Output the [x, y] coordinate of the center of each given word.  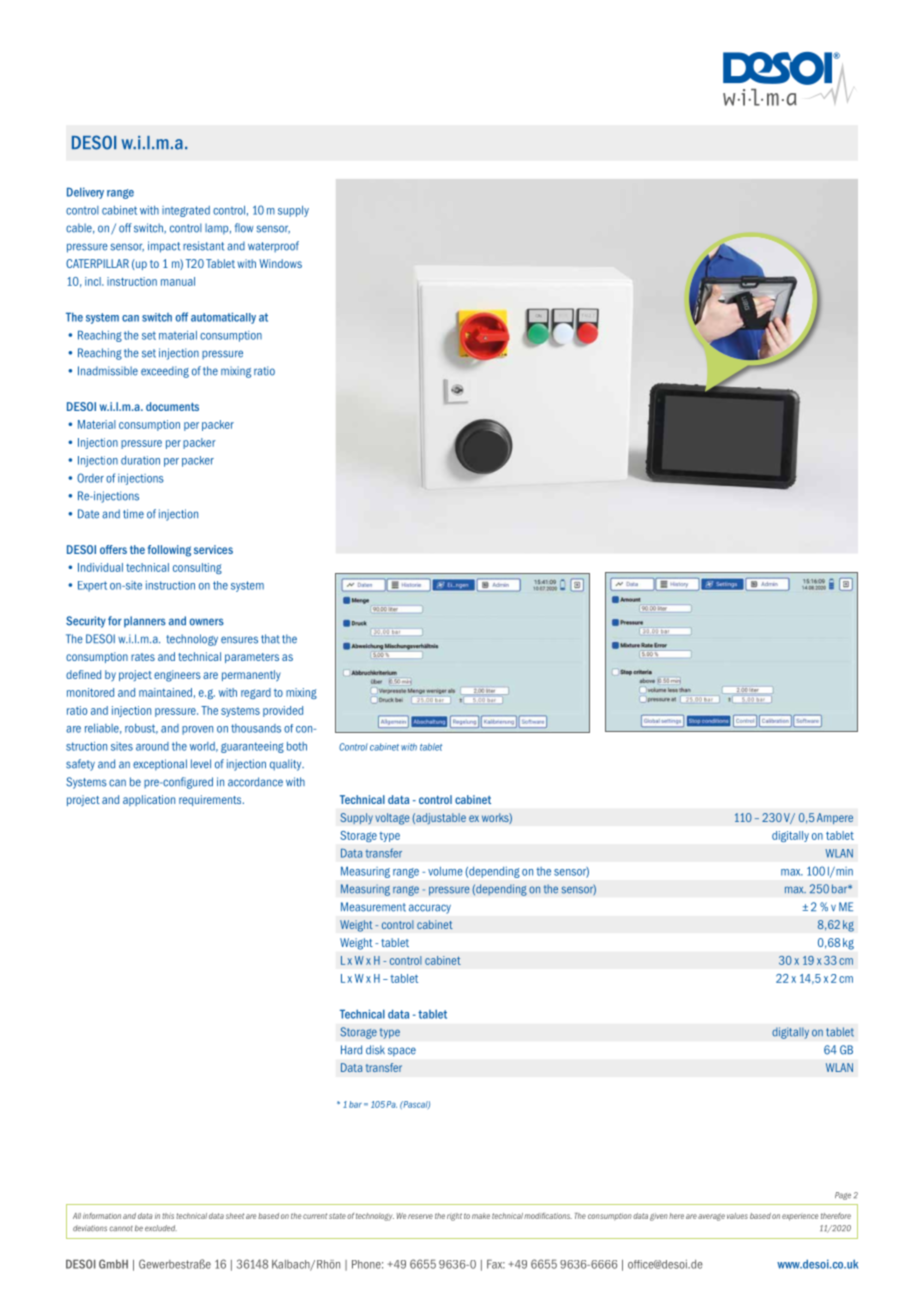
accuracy [430, 909]
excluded [161, 1228]
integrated [186, 211]
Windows [280, 263]
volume [445, 871]
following [169, 551]
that [270, 639]
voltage [392, 819]
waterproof [273, 246]
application [149, 800]
